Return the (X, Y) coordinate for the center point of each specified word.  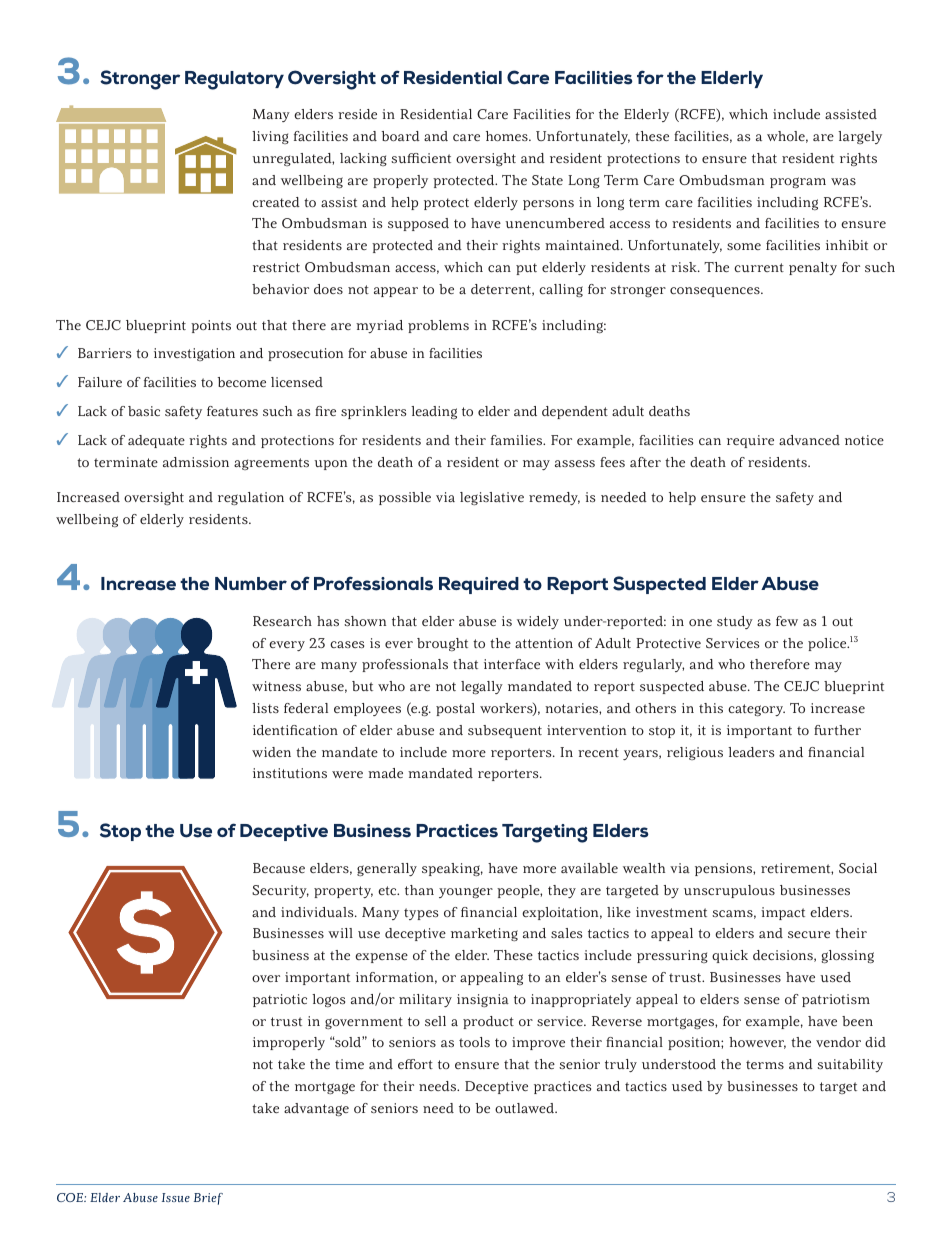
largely (860, 137)
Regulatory (234, 80)
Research (282, 621)
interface (512, 664)
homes (508, 136)
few (787, 621)
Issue (176, 1197)
